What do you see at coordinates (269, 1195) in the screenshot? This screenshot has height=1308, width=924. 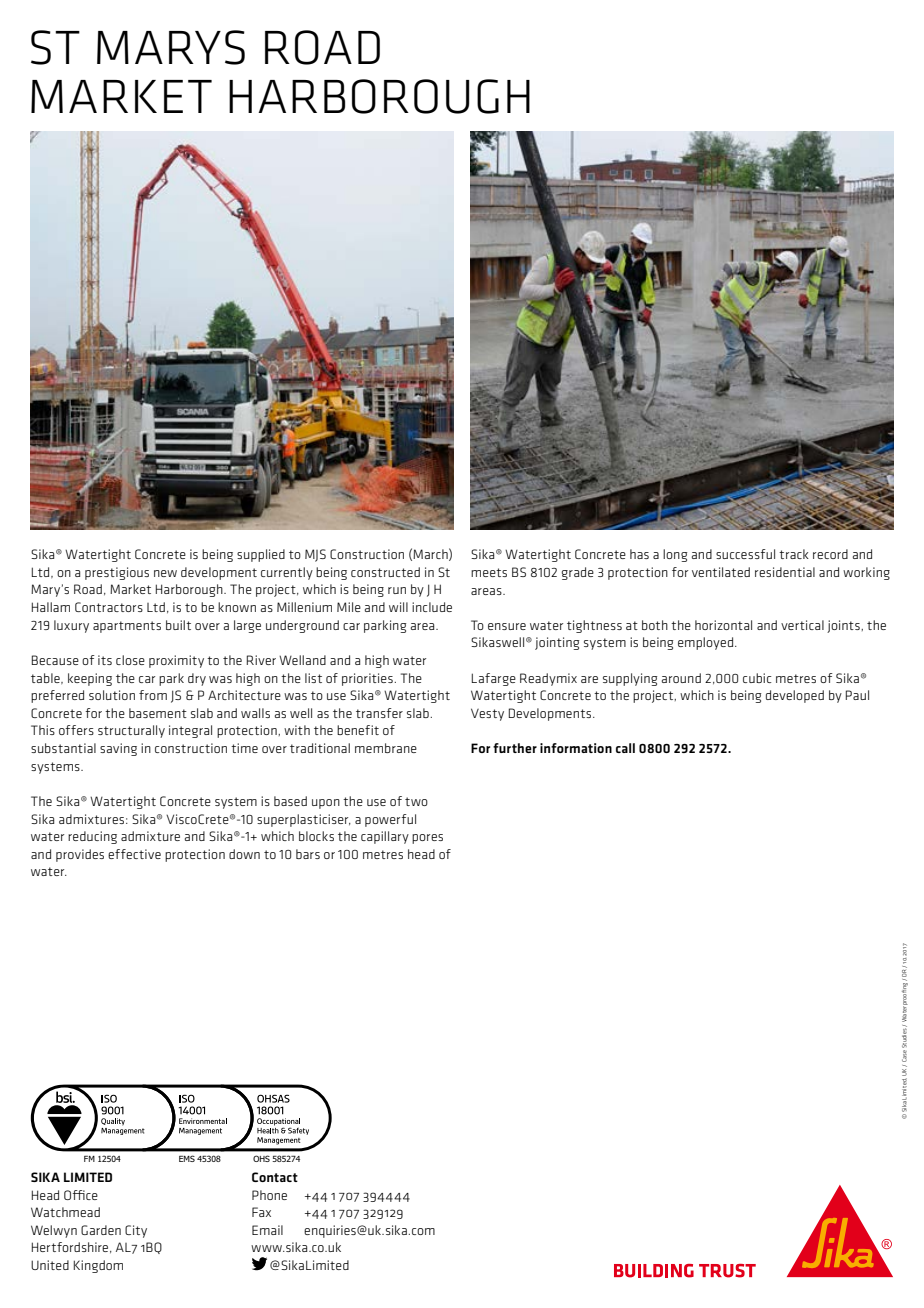 I see `Phone` at bounding box center [269, 1195].
